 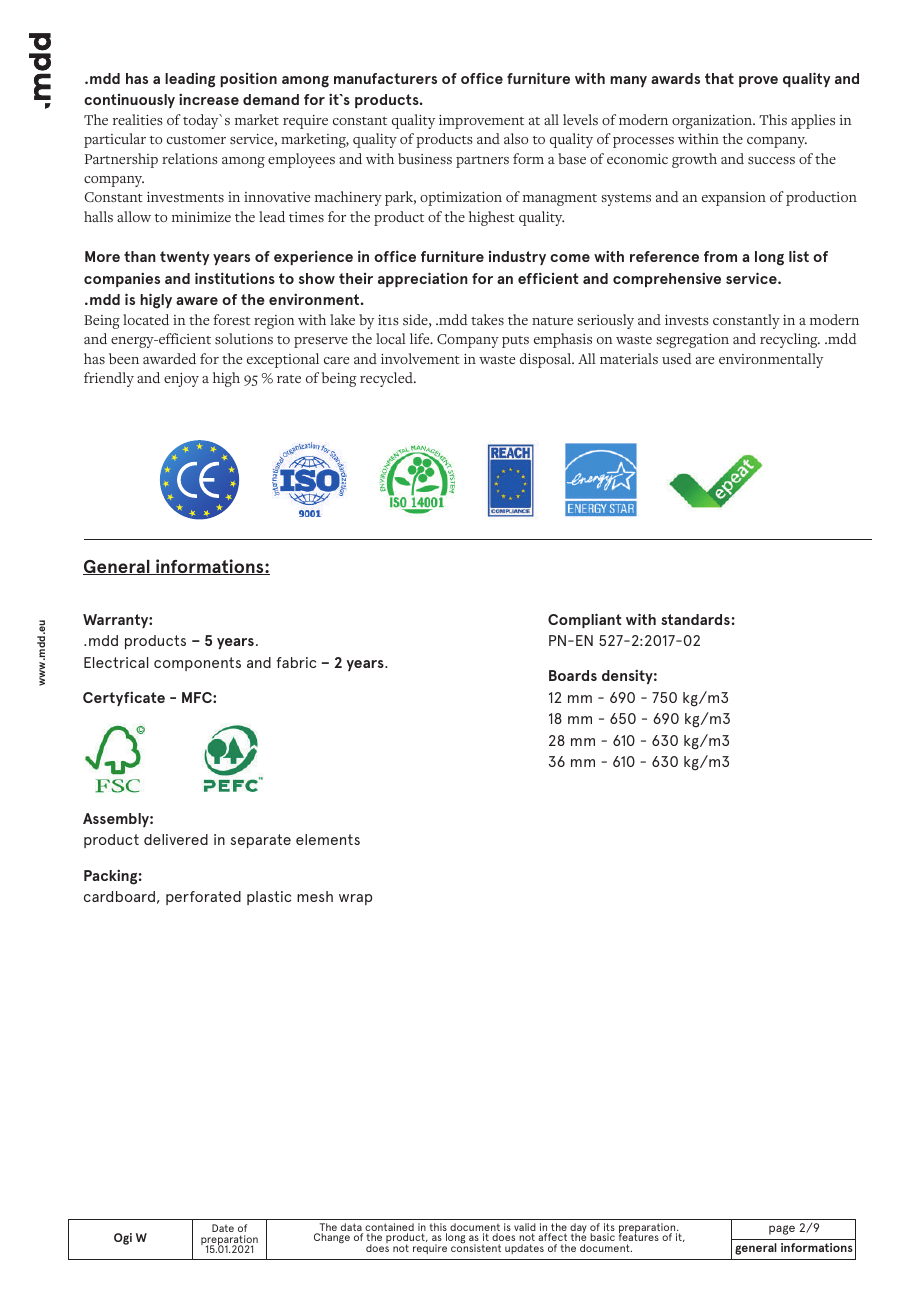 I want to click on consistent, so click(x=476, y=1247).
